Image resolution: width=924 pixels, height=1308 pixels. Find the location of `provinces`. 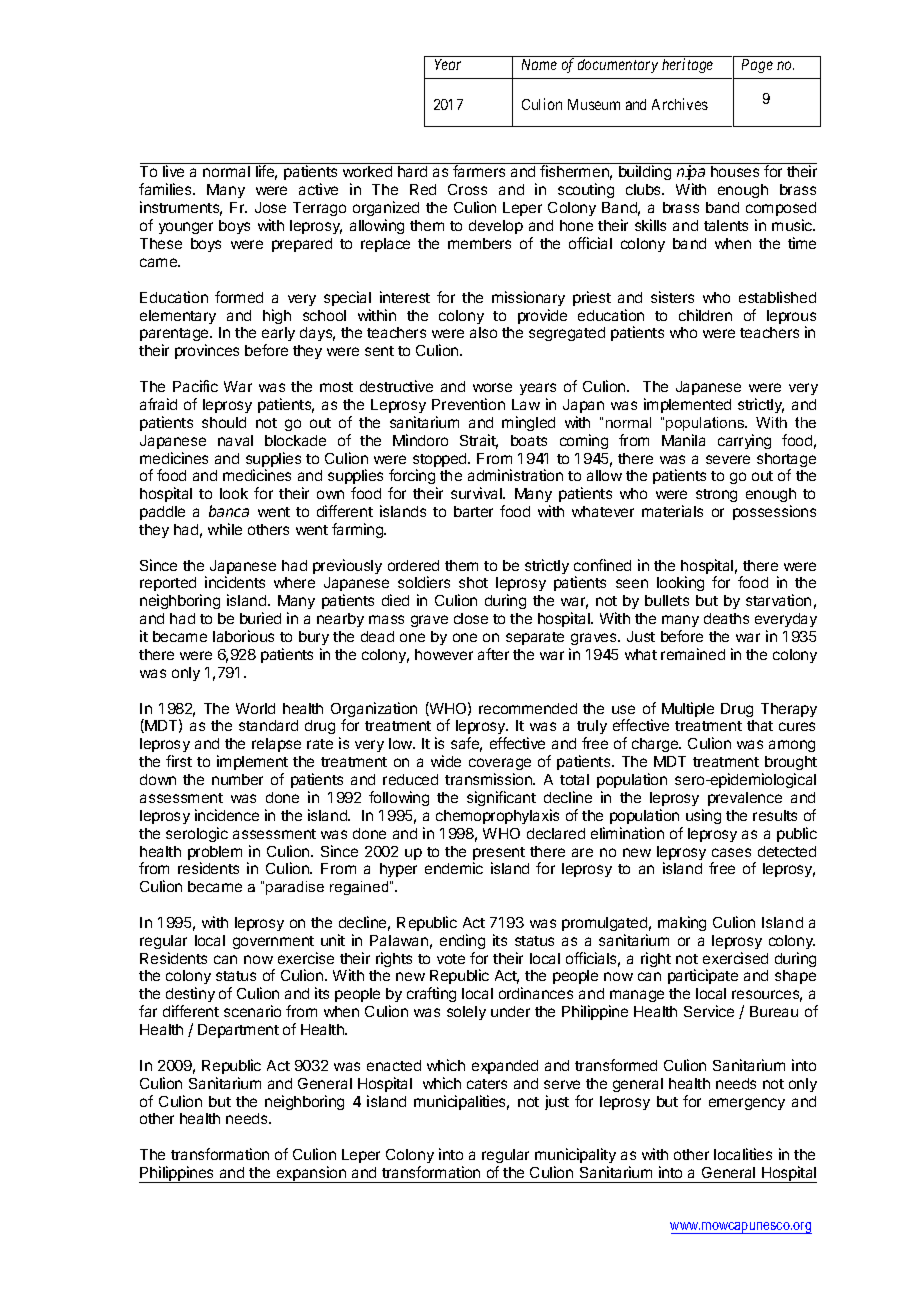

provinces is located at coordinates (207, 351).
